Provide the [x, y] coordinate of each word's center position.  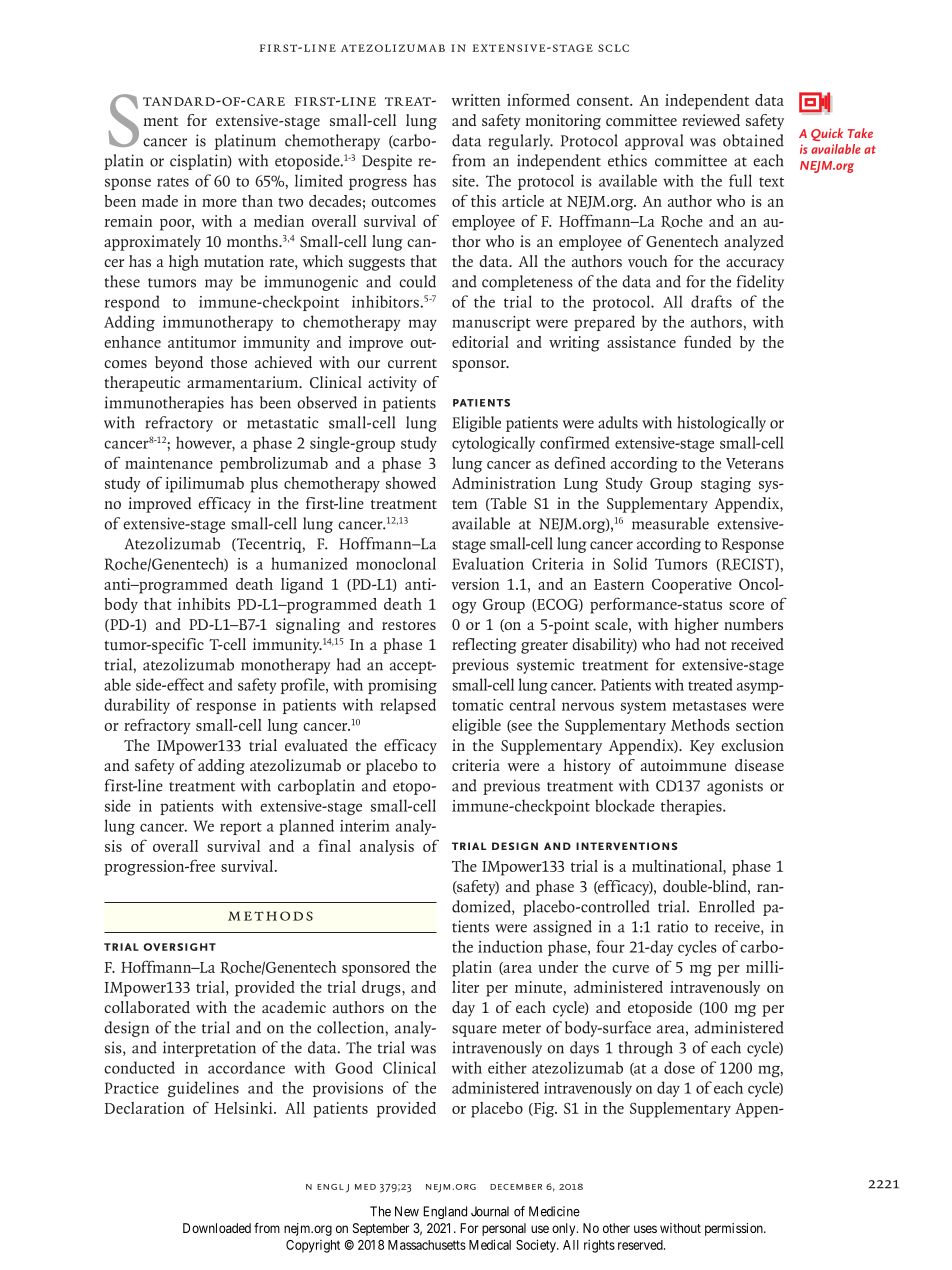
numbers [753, 624]
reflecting [484, 646]
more [219, 203]
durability [137, 706]
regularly [520, 142]
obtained [753, 140]
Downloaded [217, 1228]
